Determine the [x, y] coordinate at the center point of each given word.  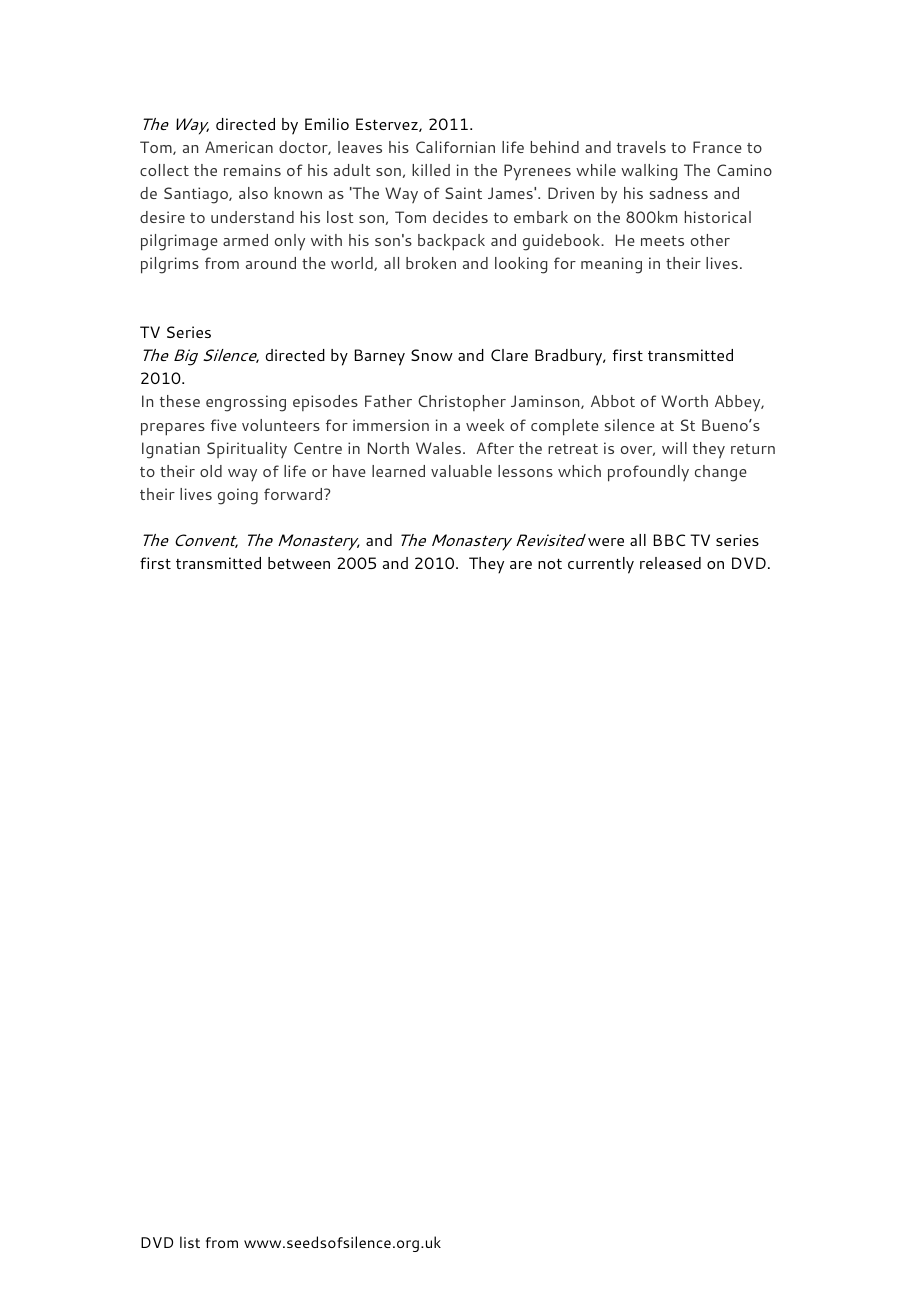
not [550, 564]
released [670, 563]
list [190, 1242]
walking [649, 172]
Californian [455, 147]
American [239, 147]
